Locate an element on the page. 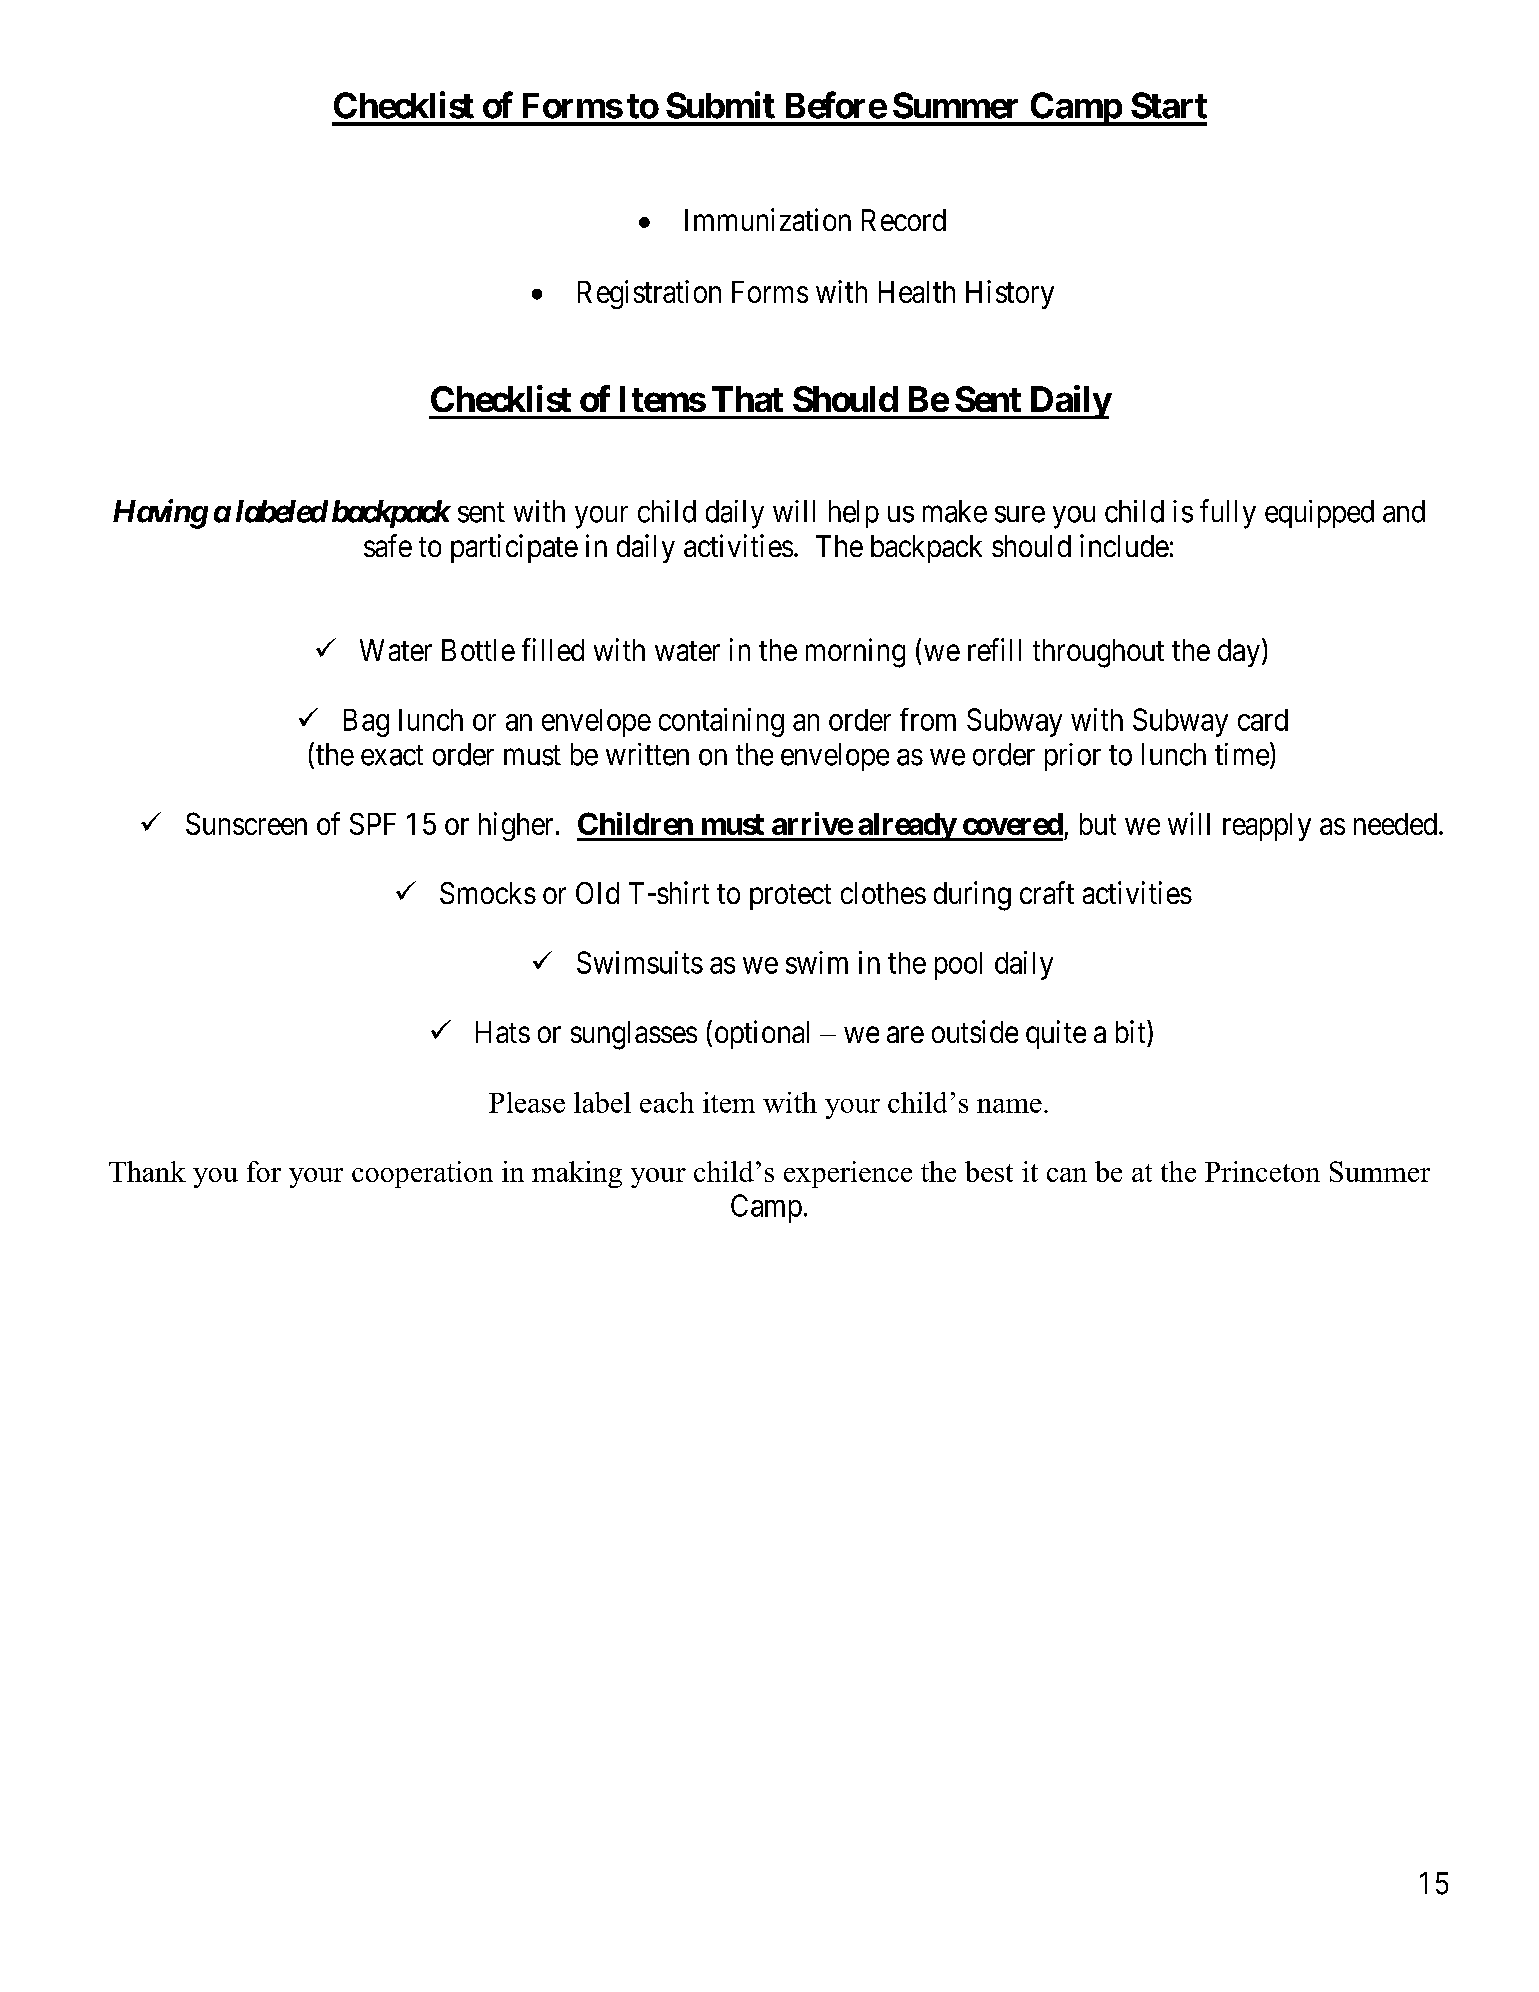 This image has height=1992, width=1539. That is located at coordinates (747, 399).
